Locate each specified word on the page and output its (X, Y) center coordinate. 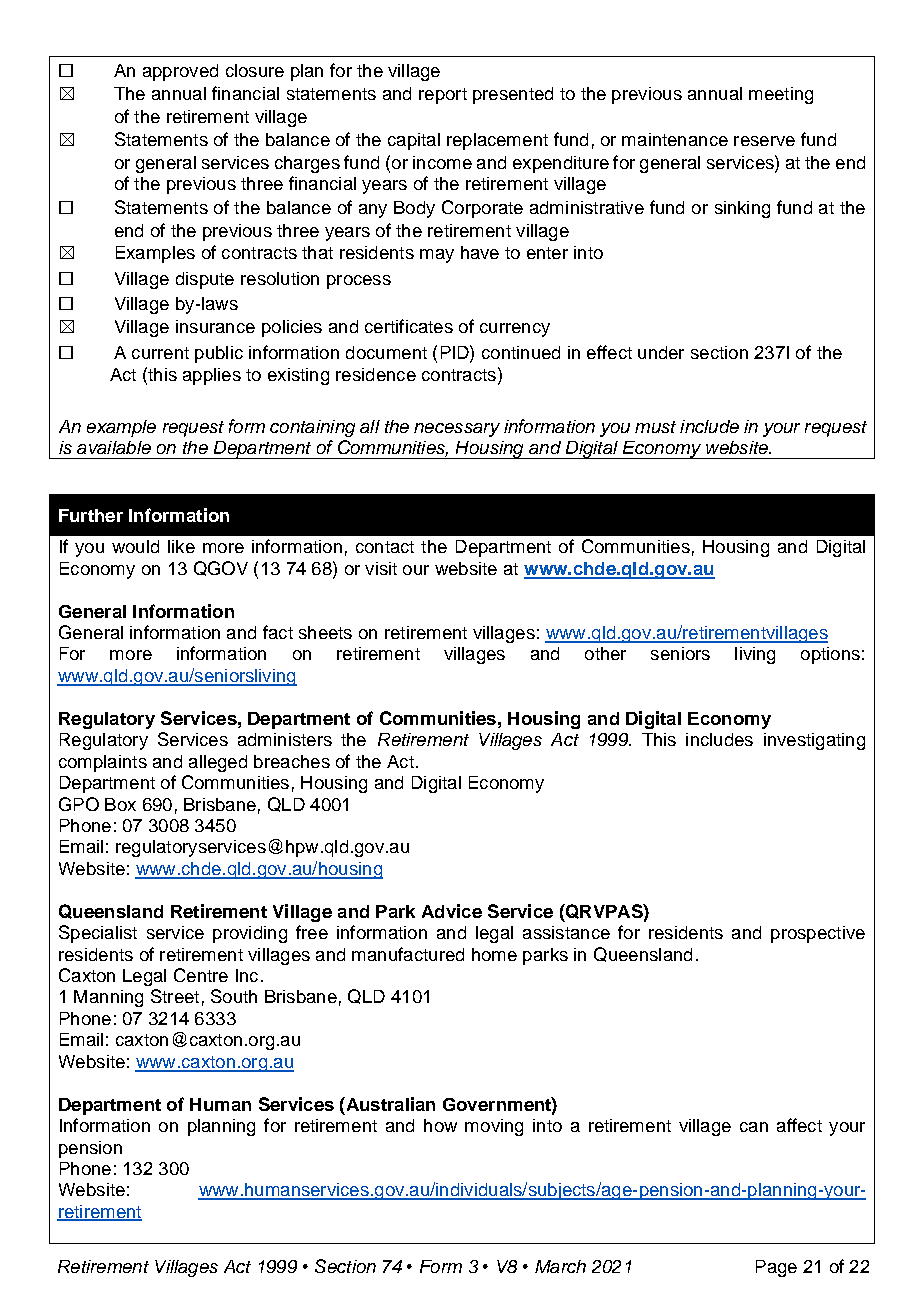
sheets (325, 632)
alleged (218, 763)
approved (180, 72)
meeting (781, 95)
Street (175, 996)
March (560, 1266)
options (830, 655)
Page (776, 1268)
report (443, 96)
